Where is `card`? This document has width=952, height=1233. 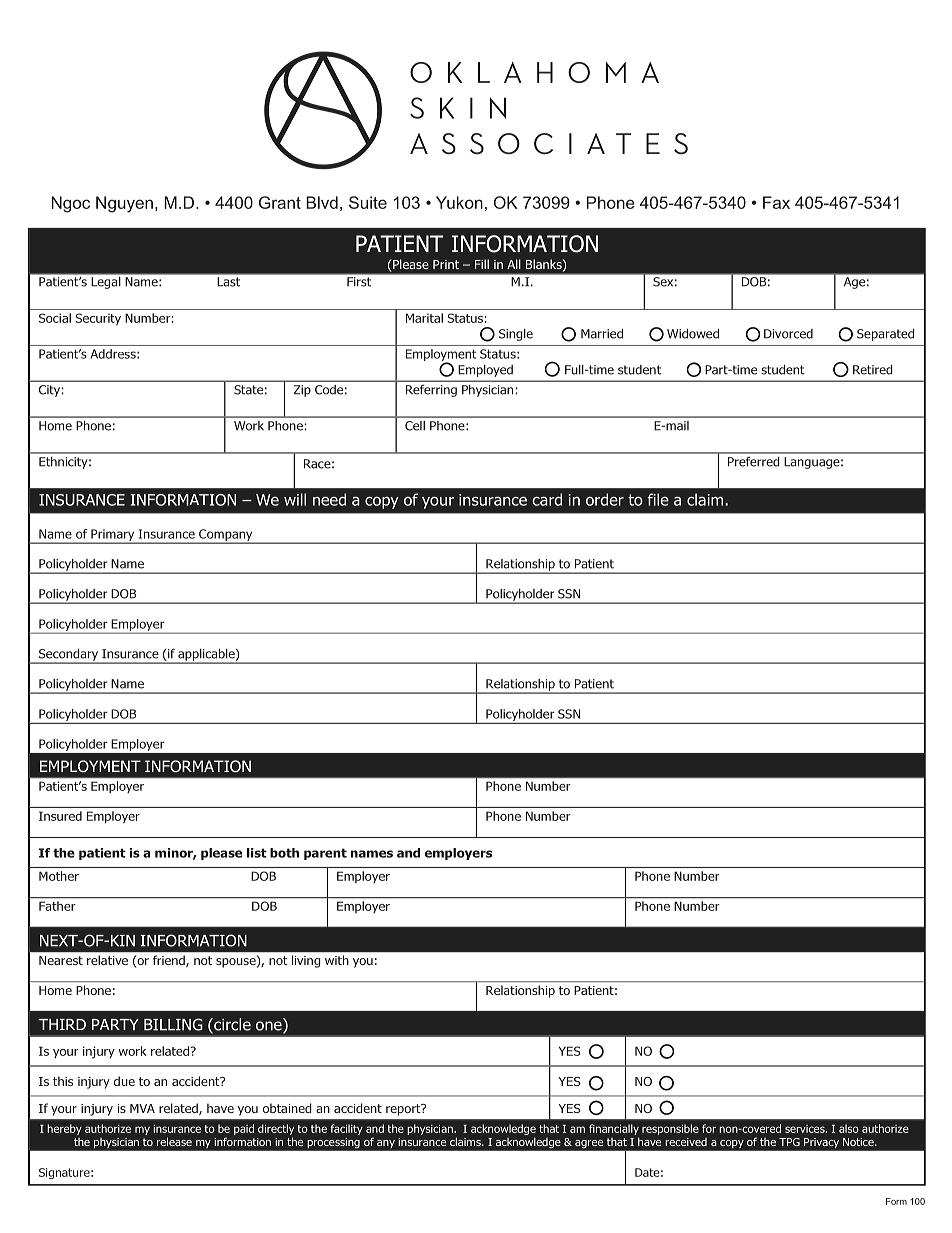
card is located at coordinates (547, 499).
